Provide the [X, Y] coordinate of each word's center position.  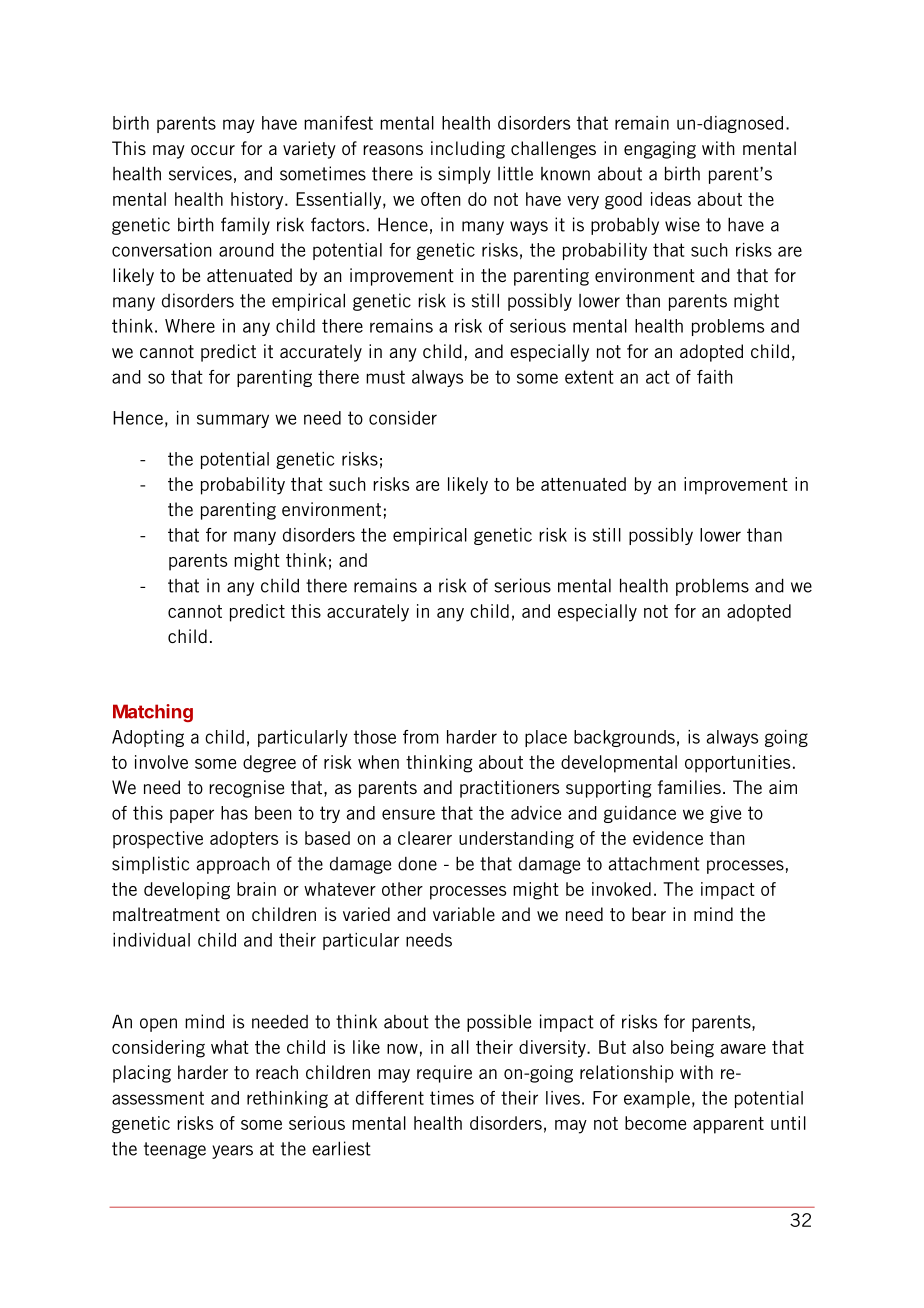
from [421, 737]
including [468, 150]
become [655, 1123]
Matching [153, 713]
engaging [660, 150]
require [444, 1074]
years [232, 1152]
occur [213, 150]
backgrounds [624, 738]
